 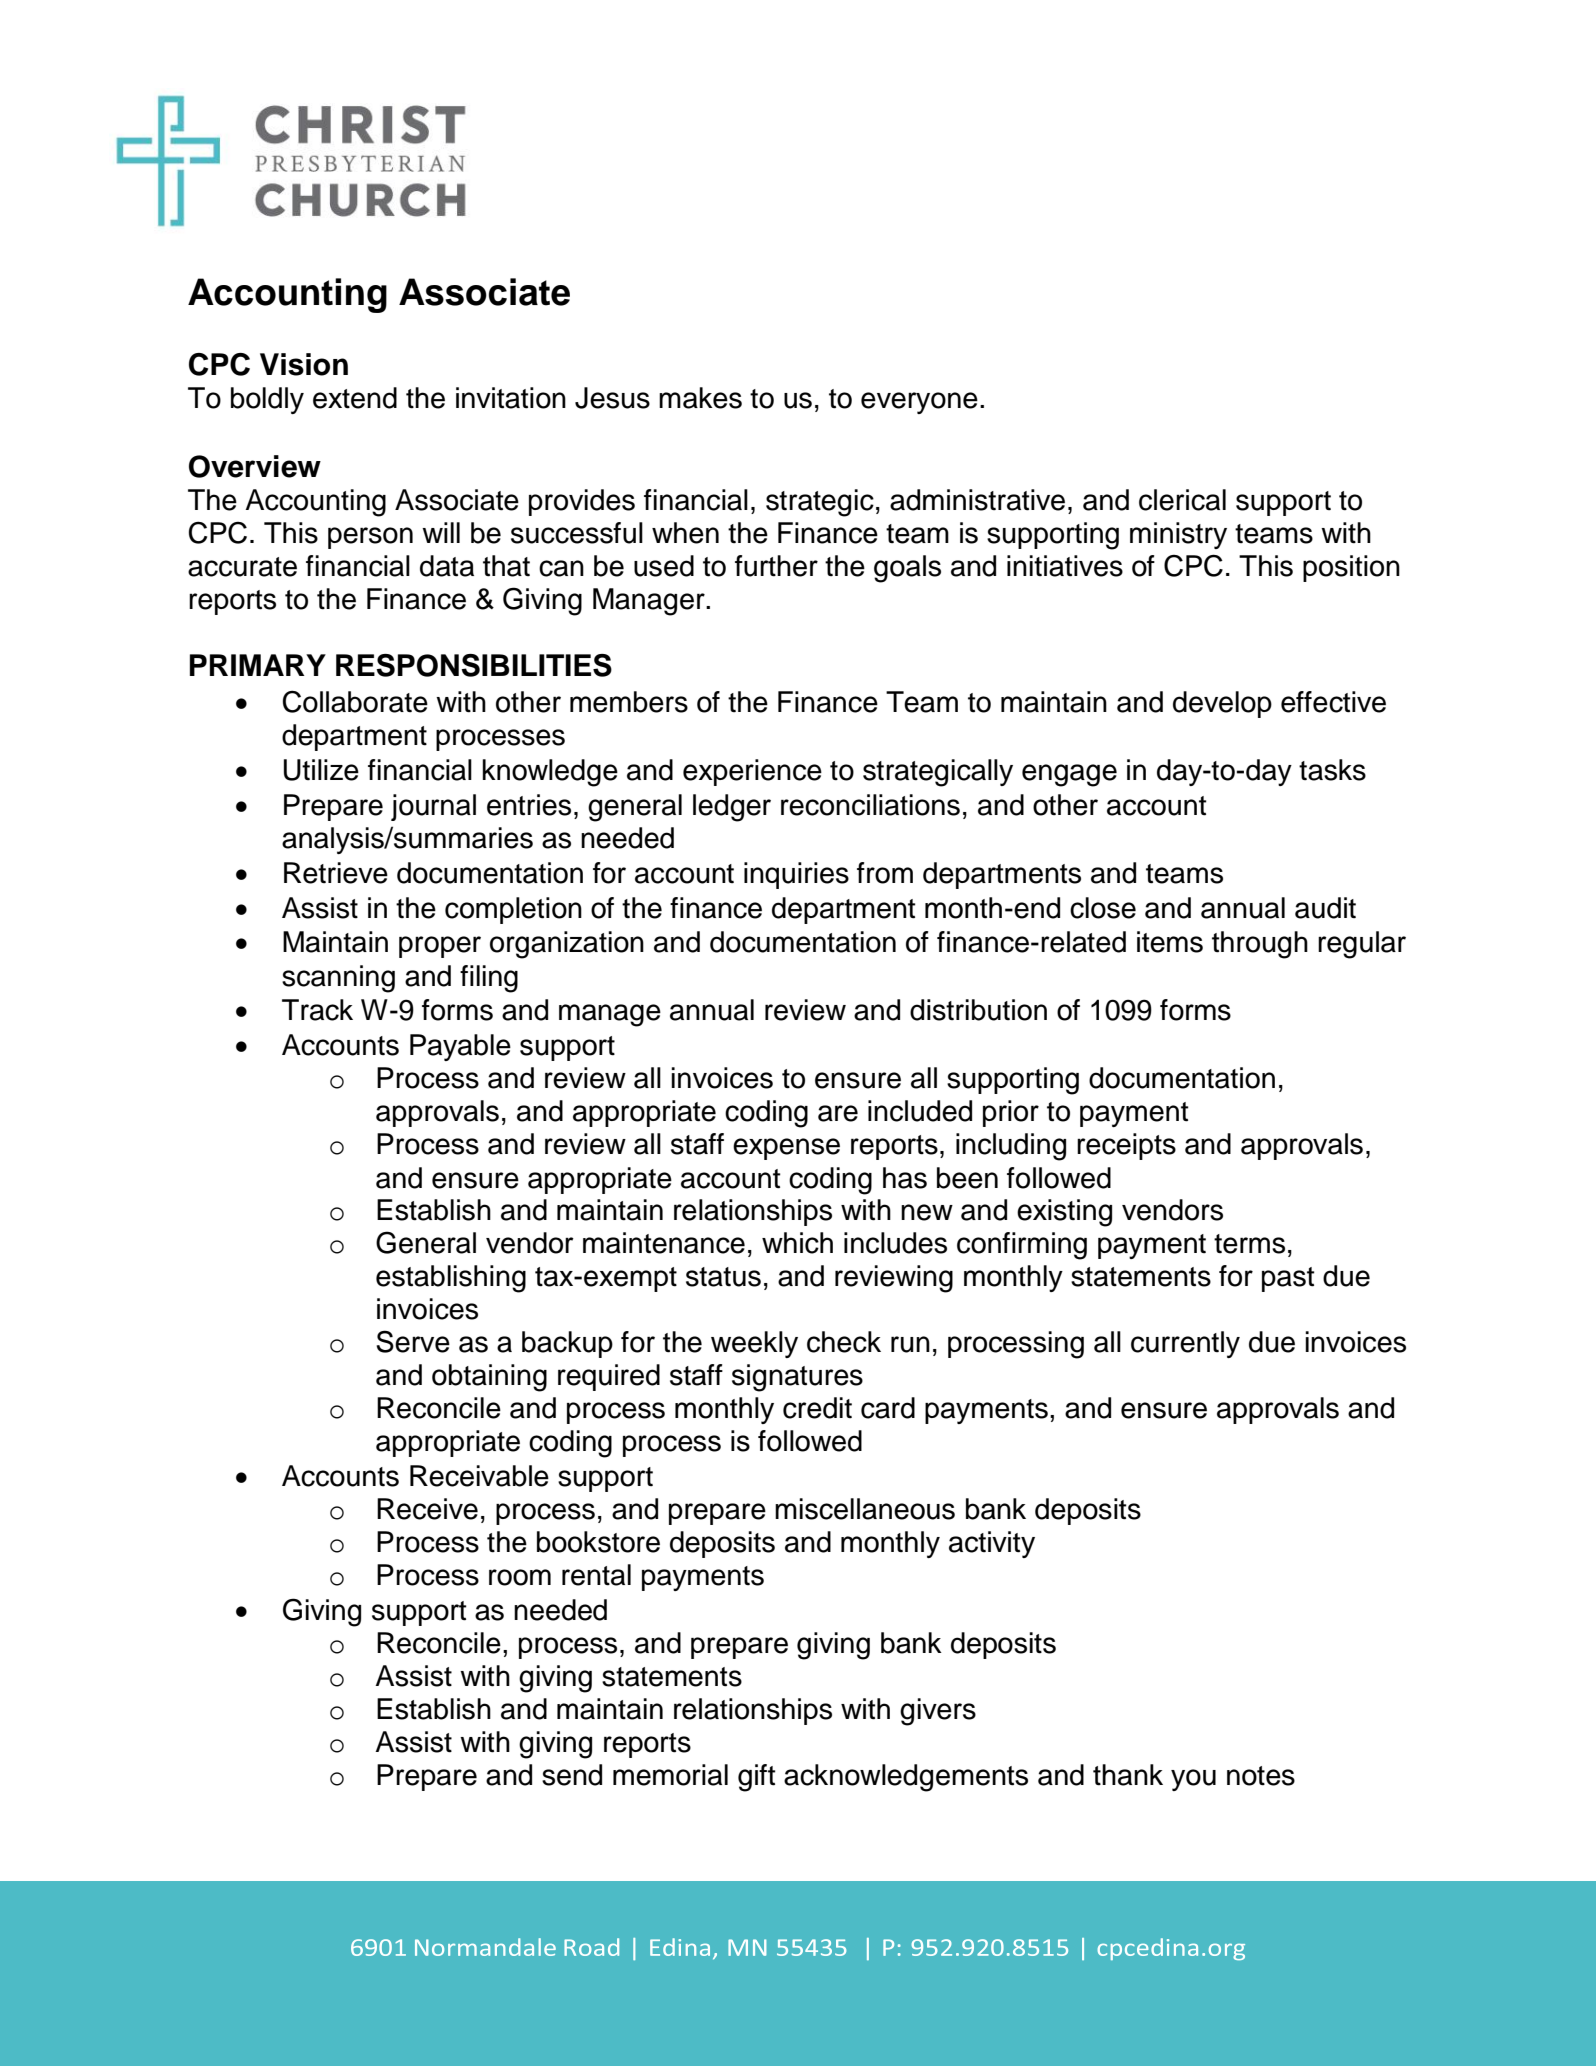 What do you see at coordinates (700, 398) in the document?
I see `makes` at bounding box center [700, 398].
